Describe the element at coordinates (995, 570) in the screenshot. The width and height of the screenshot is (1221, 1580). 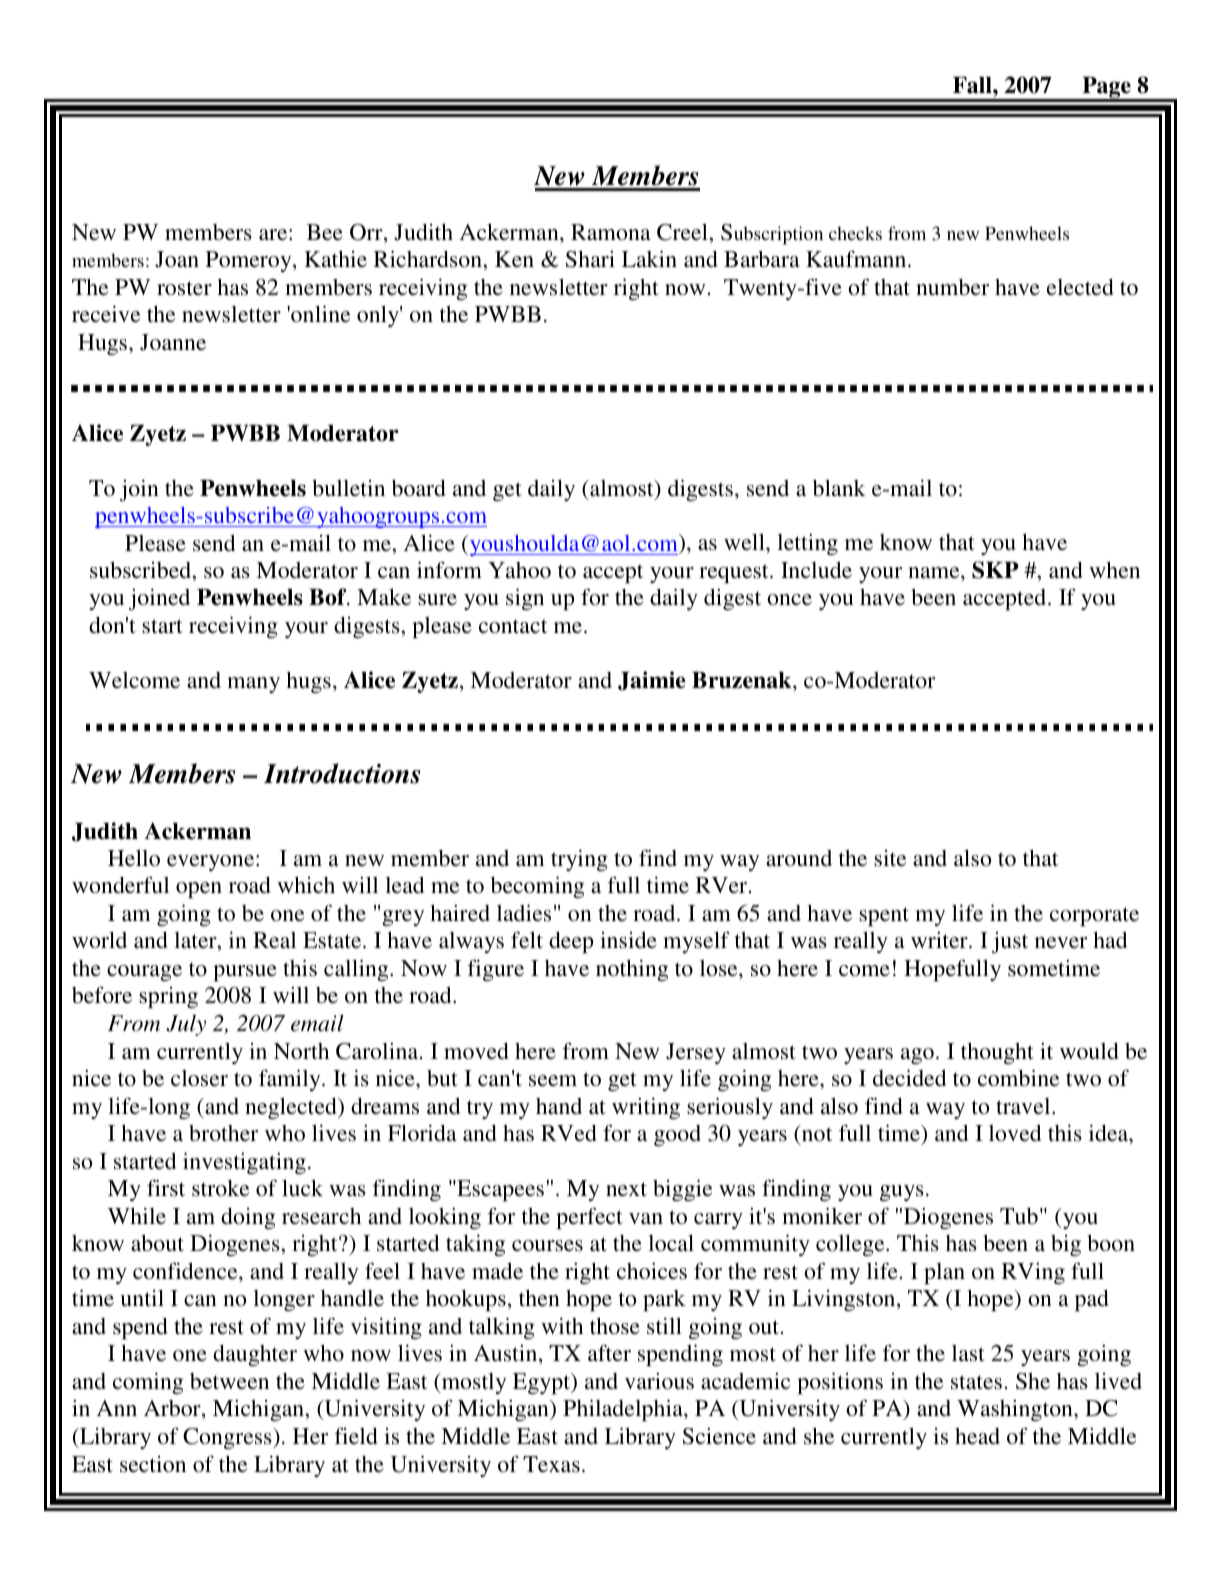
I see `SKP` at that location.
